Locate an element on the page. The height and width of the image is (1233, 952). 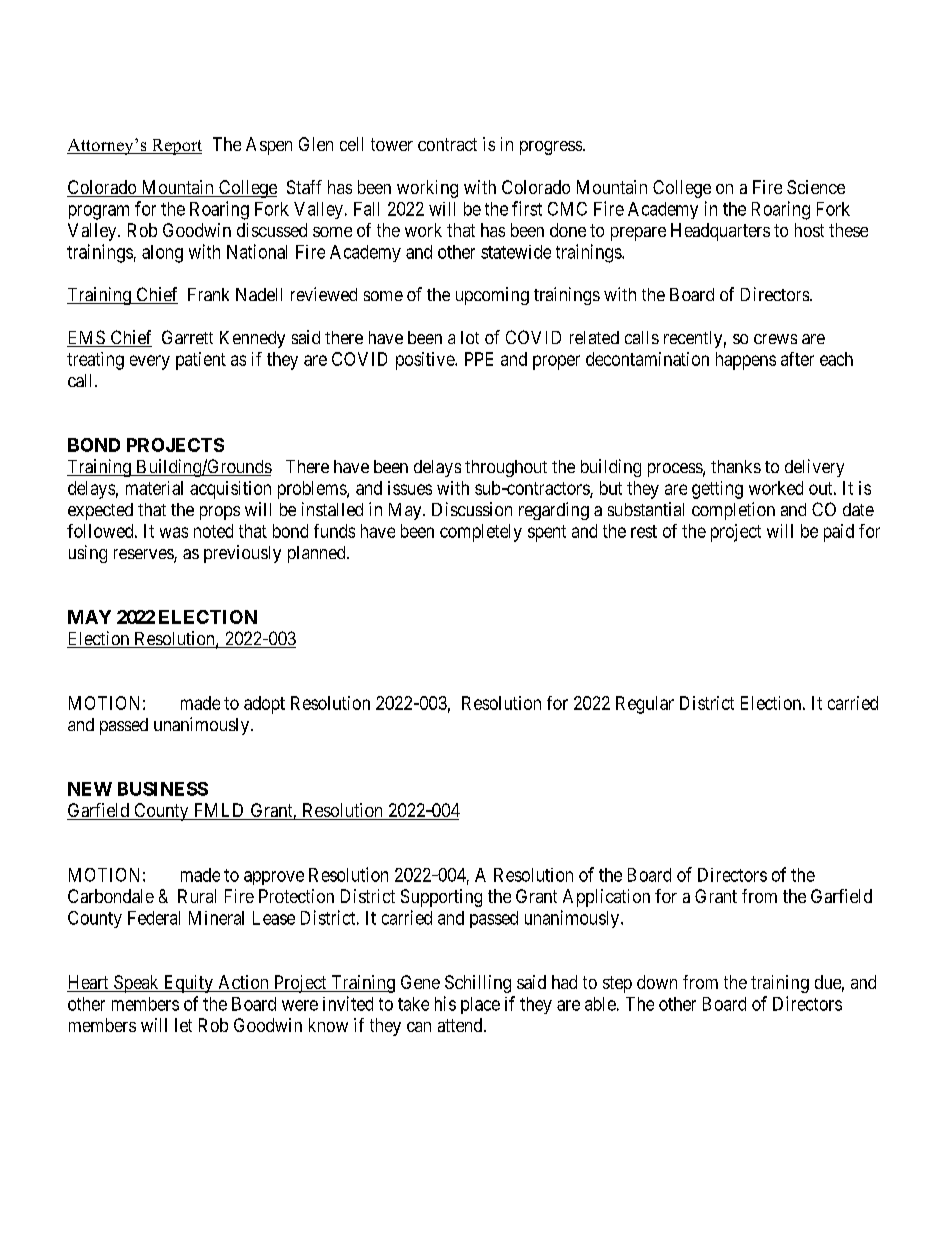
first is located at coordinates (527, 208).
